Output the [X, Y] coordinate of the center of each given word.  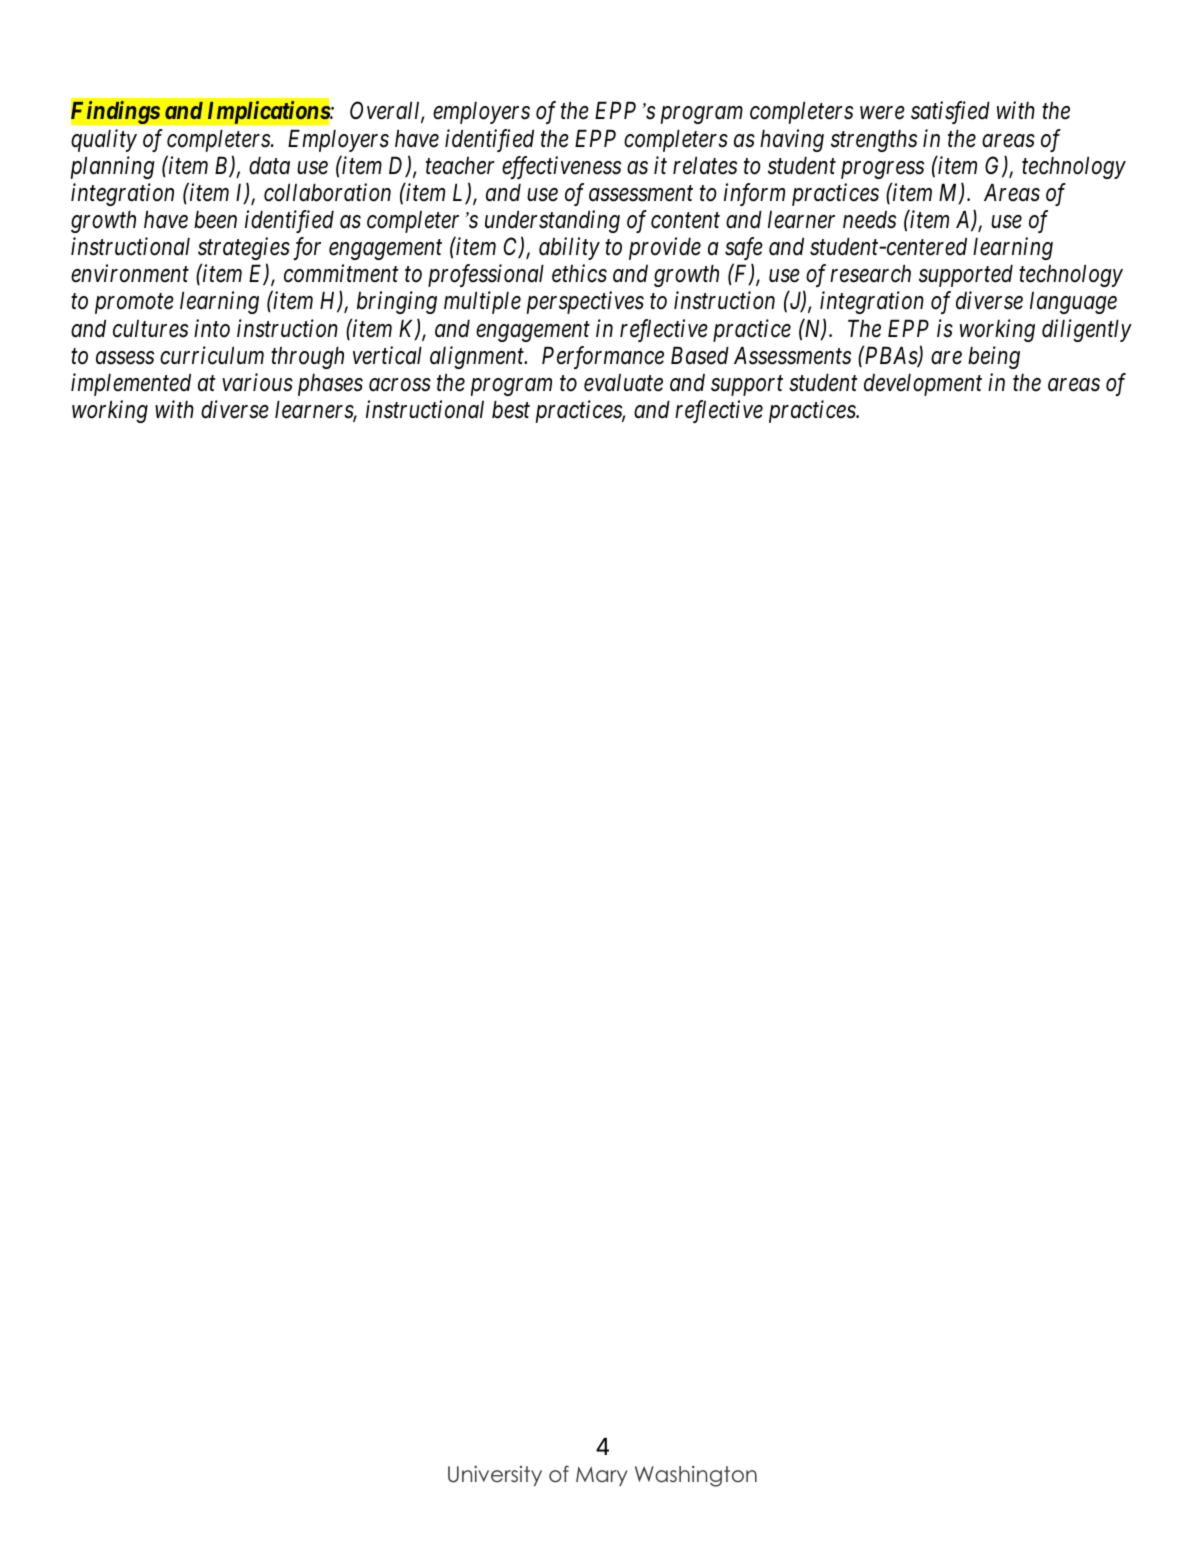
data [269, 166]
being [994, 357]
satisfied [950, 112]
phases [330, 385]
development [923, 385]
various [257, 383]
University [495, 1476]
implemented [131, 384]
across [400, 385]
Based [700, 356]
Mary [602, 1476]
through [307, 358]
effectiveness [561, 167]
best [511, 410]
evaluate [623, 383]
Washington [696, 1476]
